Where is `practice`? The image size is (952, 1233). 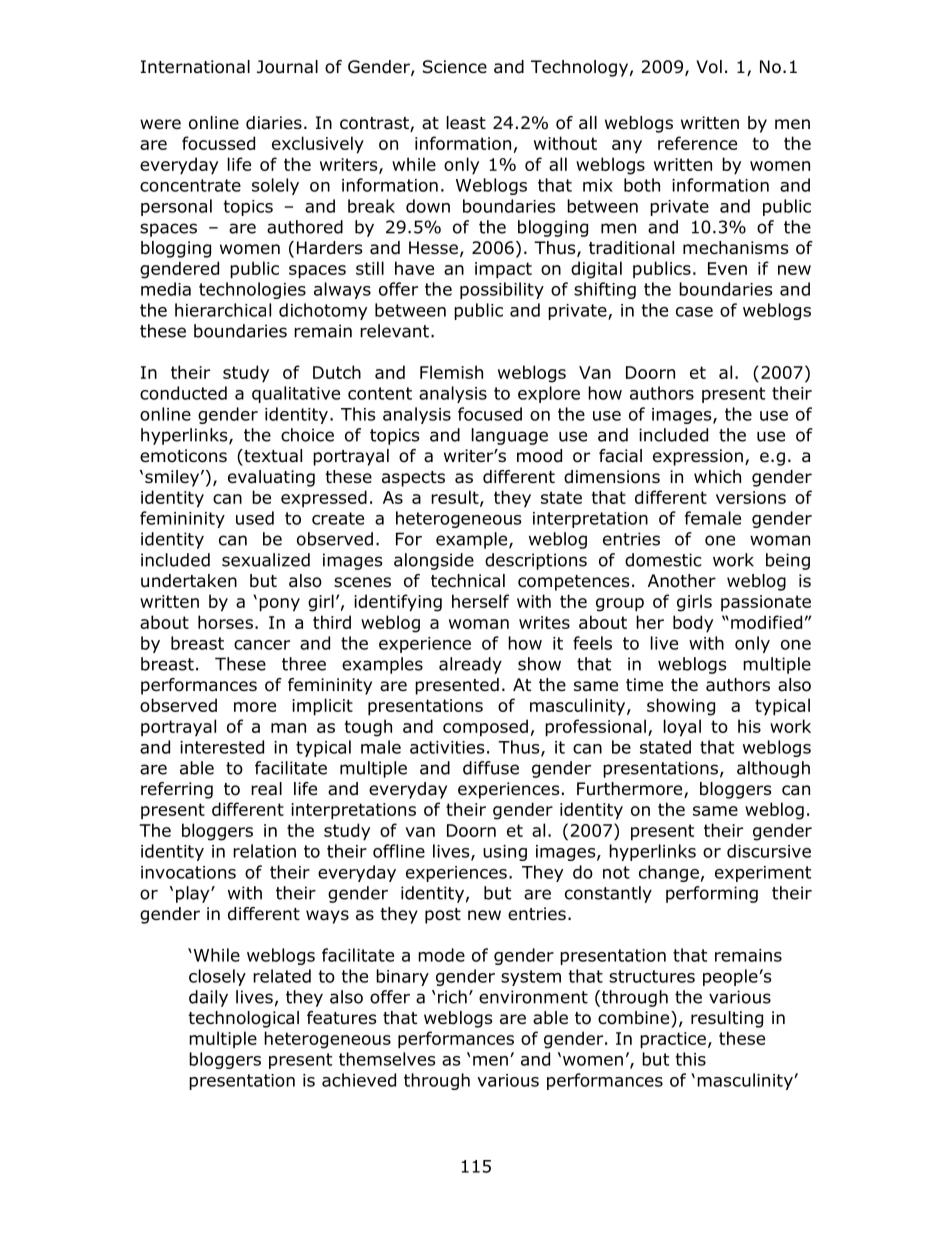
practice is located at coordinates (673, 1040).
